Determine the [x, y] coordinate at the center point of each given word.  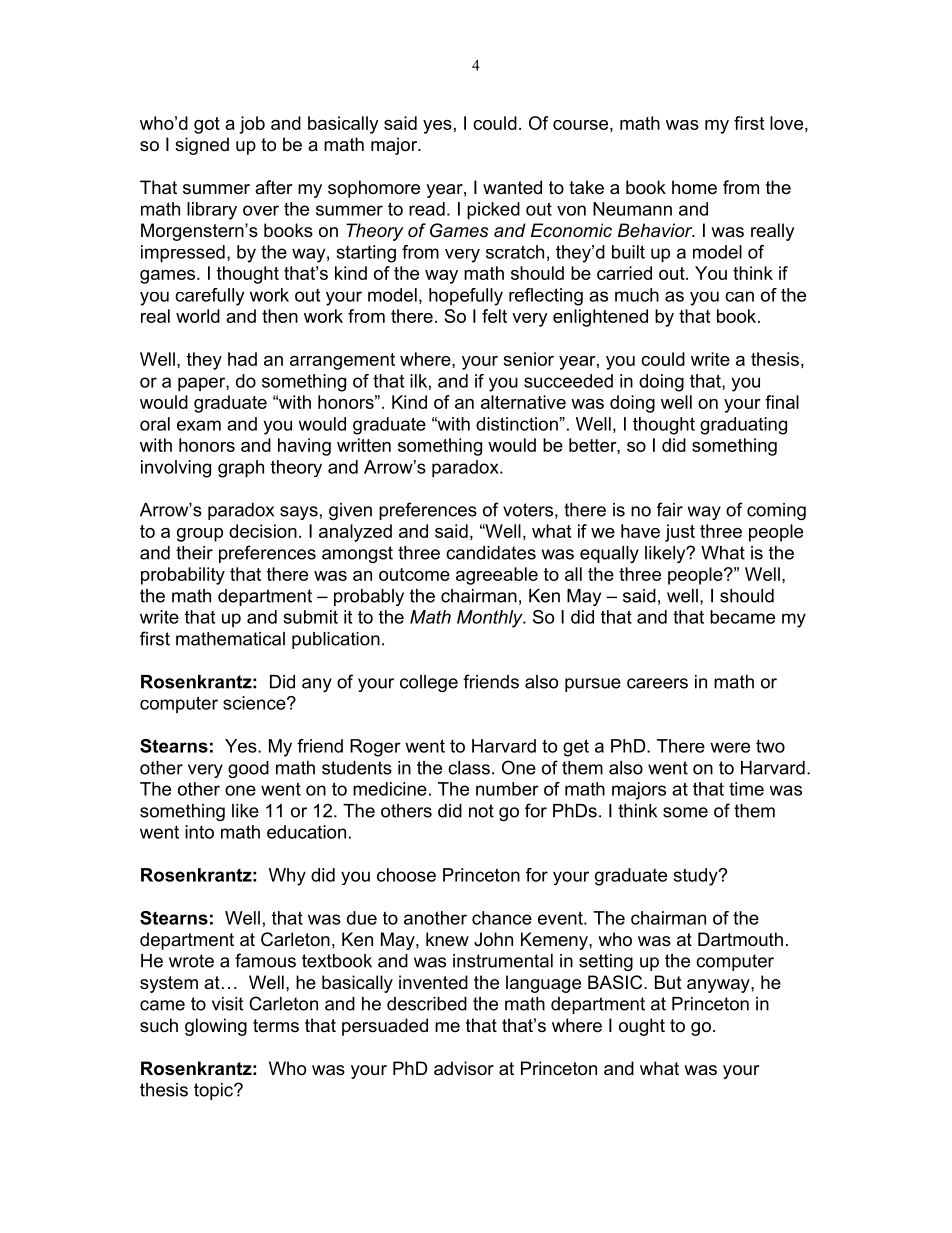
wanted [512, 187]
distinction [518, 424]
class [469, 768]
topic [214, 1091]
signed [202, 146]
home [694, 187]
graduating [743, 426]
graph [241, 469]
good [248, 769]
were [730, 747]
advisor [464, 1068]
